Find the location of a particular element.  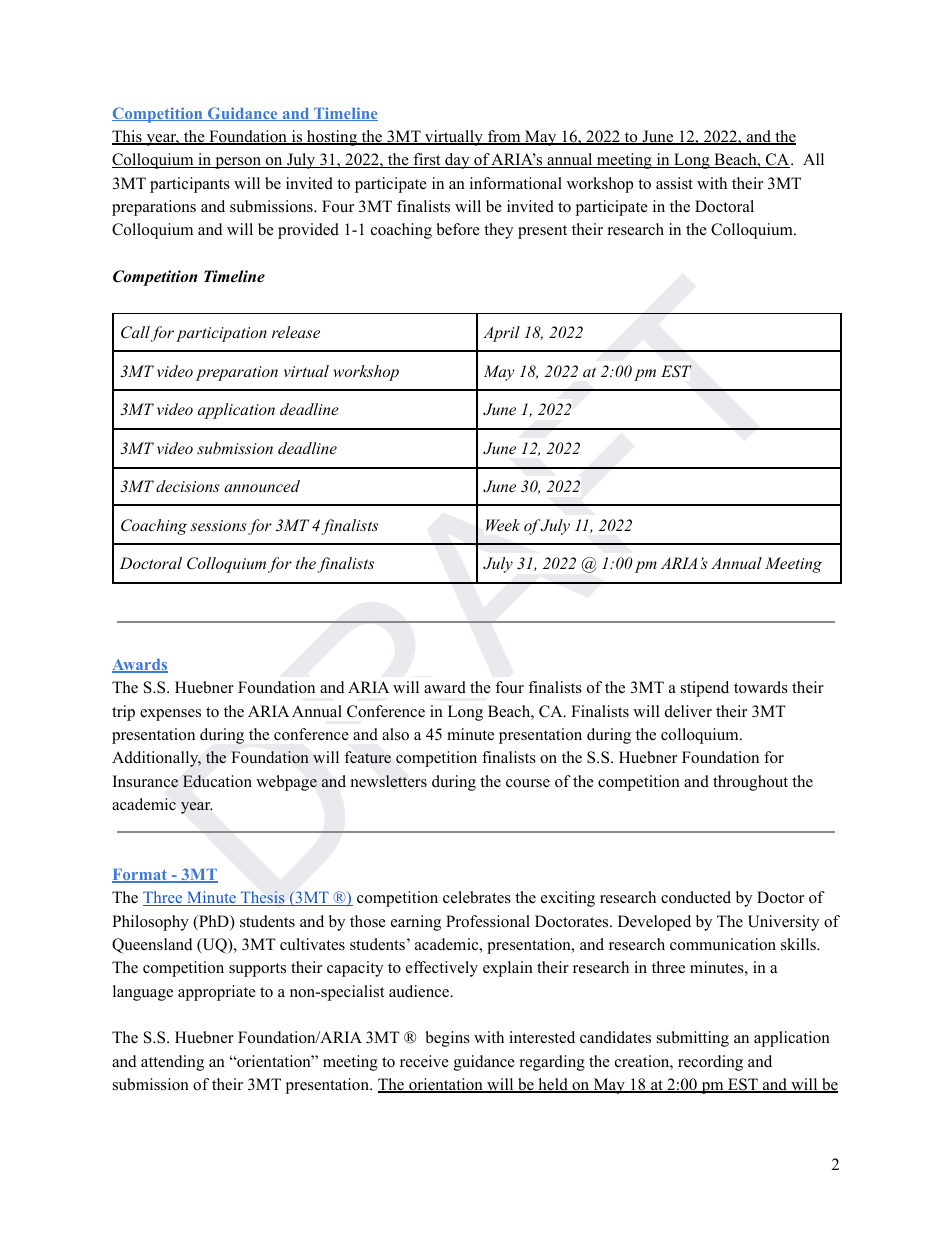

day is located at coordinates (457, 161).
